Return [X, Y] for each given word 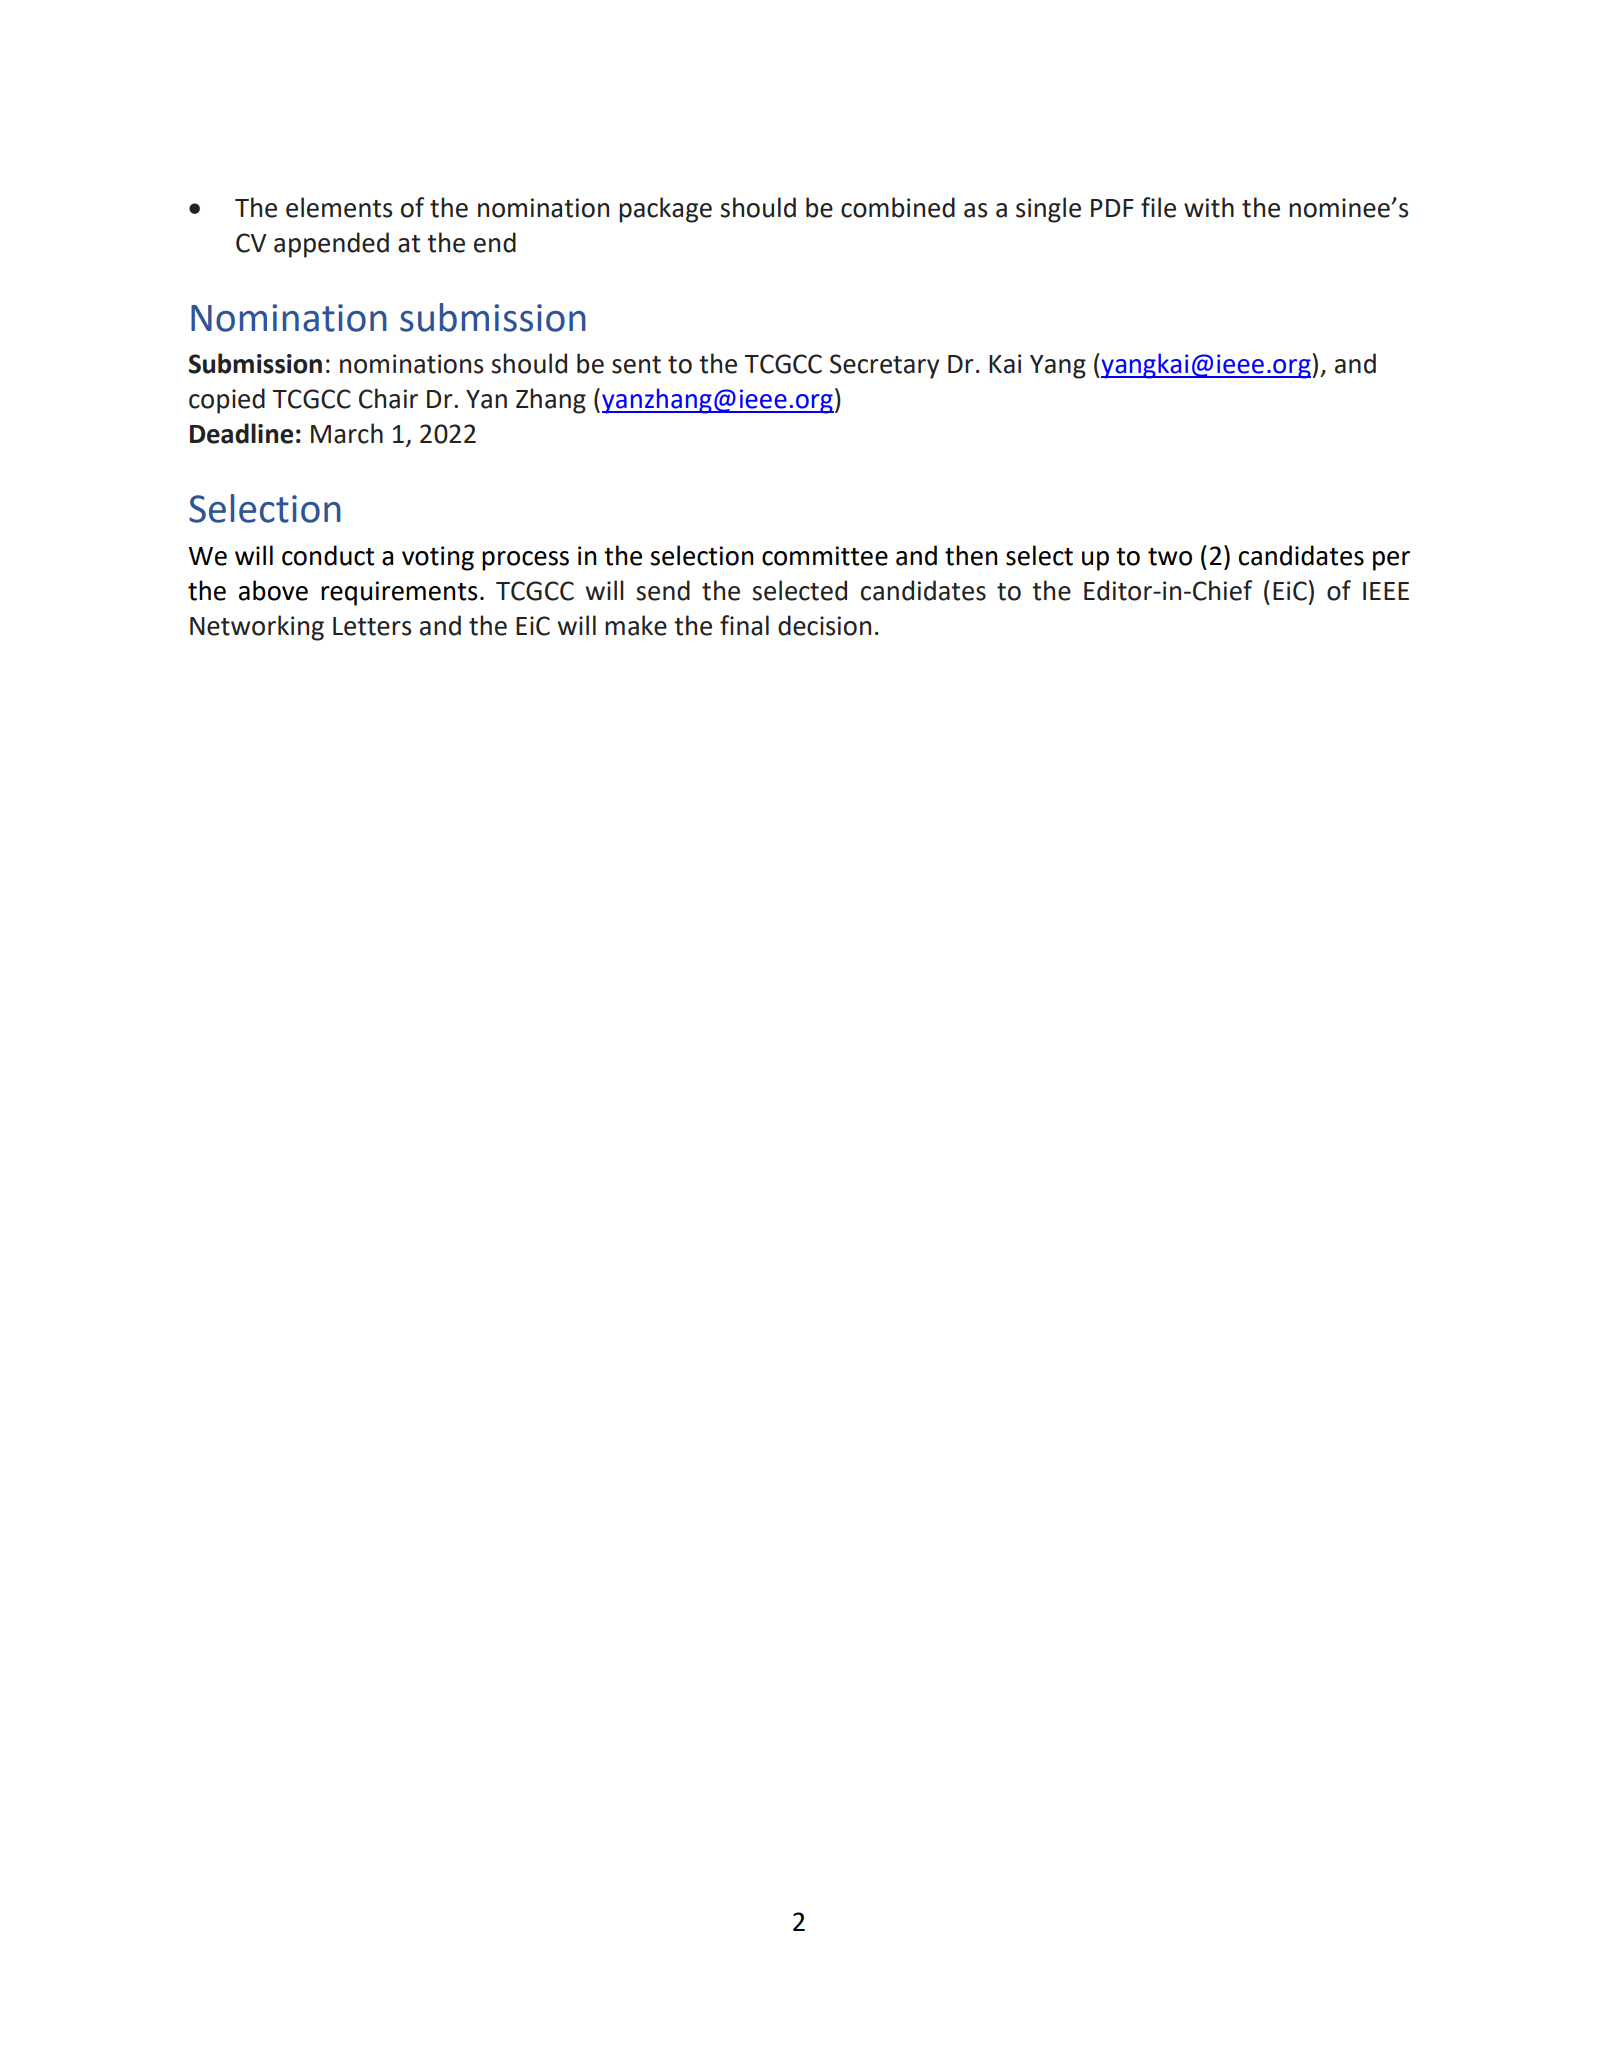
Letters [372, 626]
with [1209, 207]
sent [636, 365]
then [971, 555]
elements [339, 207]
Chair [388, 398]
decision [824, 625]
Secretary [884, 366]
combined [898, 207]
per [1391, 561]
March [347, 433]
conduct [328, 555]
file [1158, 207]
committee [825, 556]
